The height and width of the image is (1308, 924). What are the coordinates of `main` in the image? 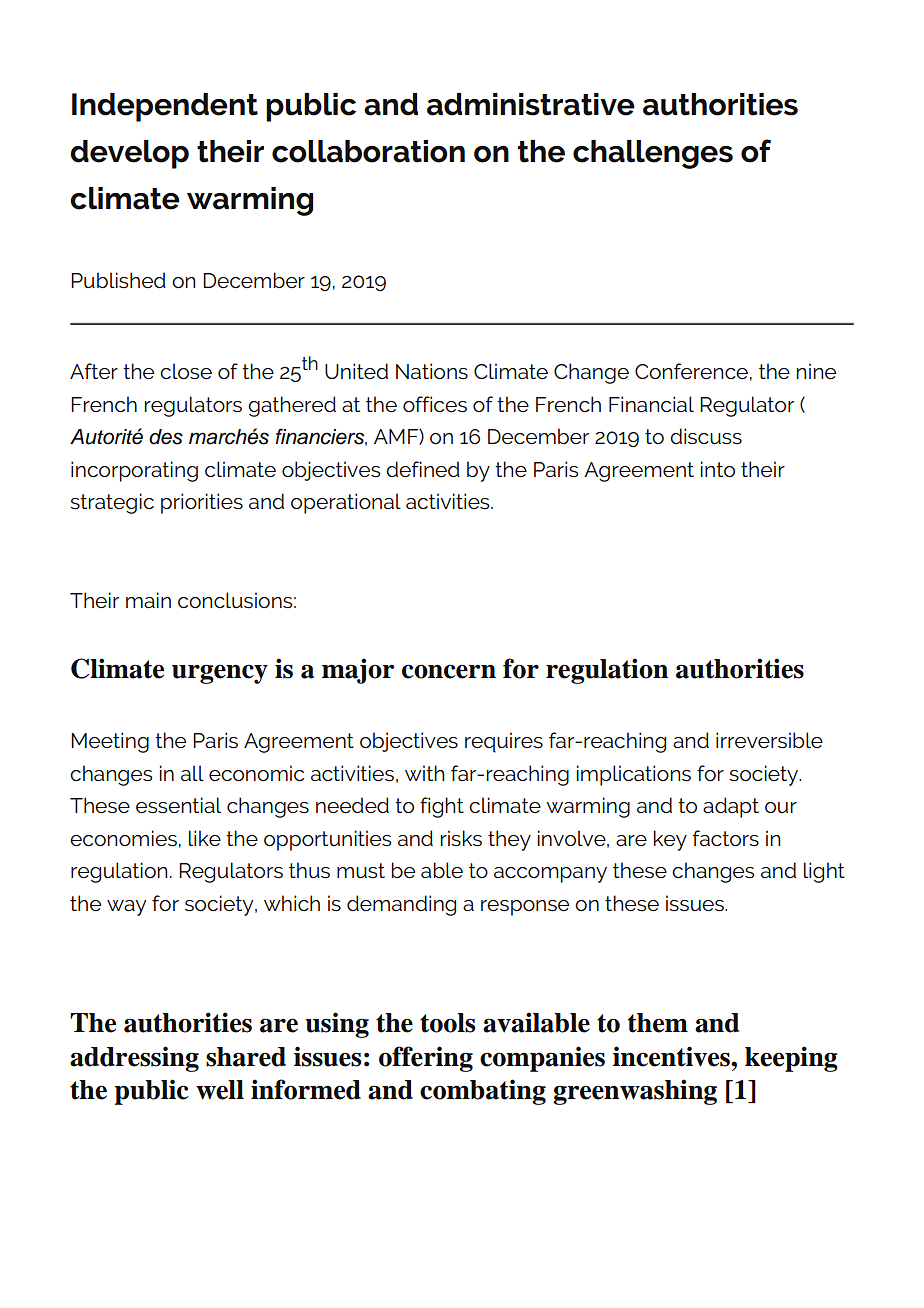 It's located at (148, 600).
